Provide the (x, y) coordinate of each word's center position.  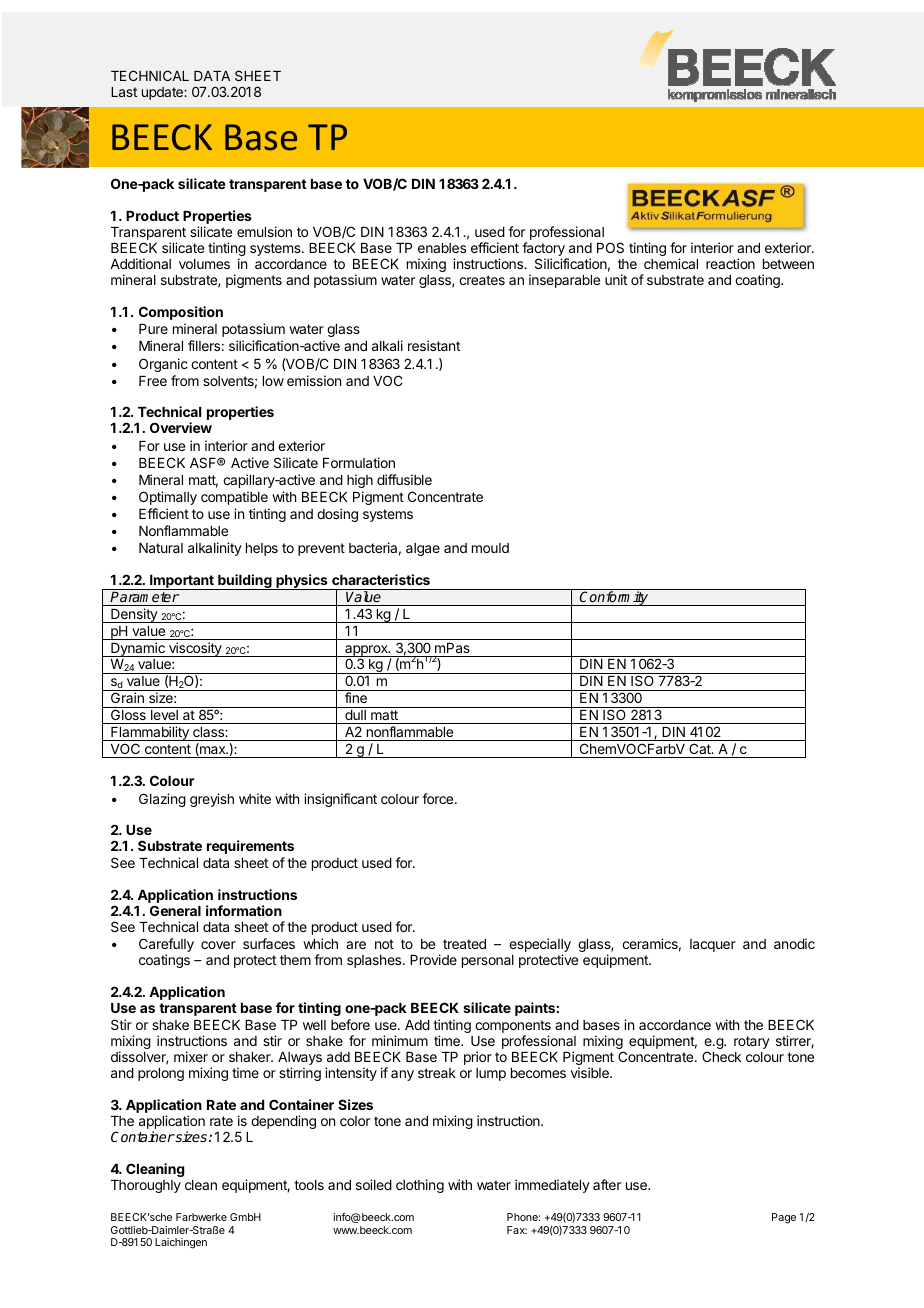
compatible (234, 498)
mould (490, 548)
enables (442, 248)
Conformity (614, 598)
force (439, 798)
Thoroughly (146, 1186)
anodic (794, 943)
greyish (212, 800)
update (163, 93)
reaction (730, 263)
